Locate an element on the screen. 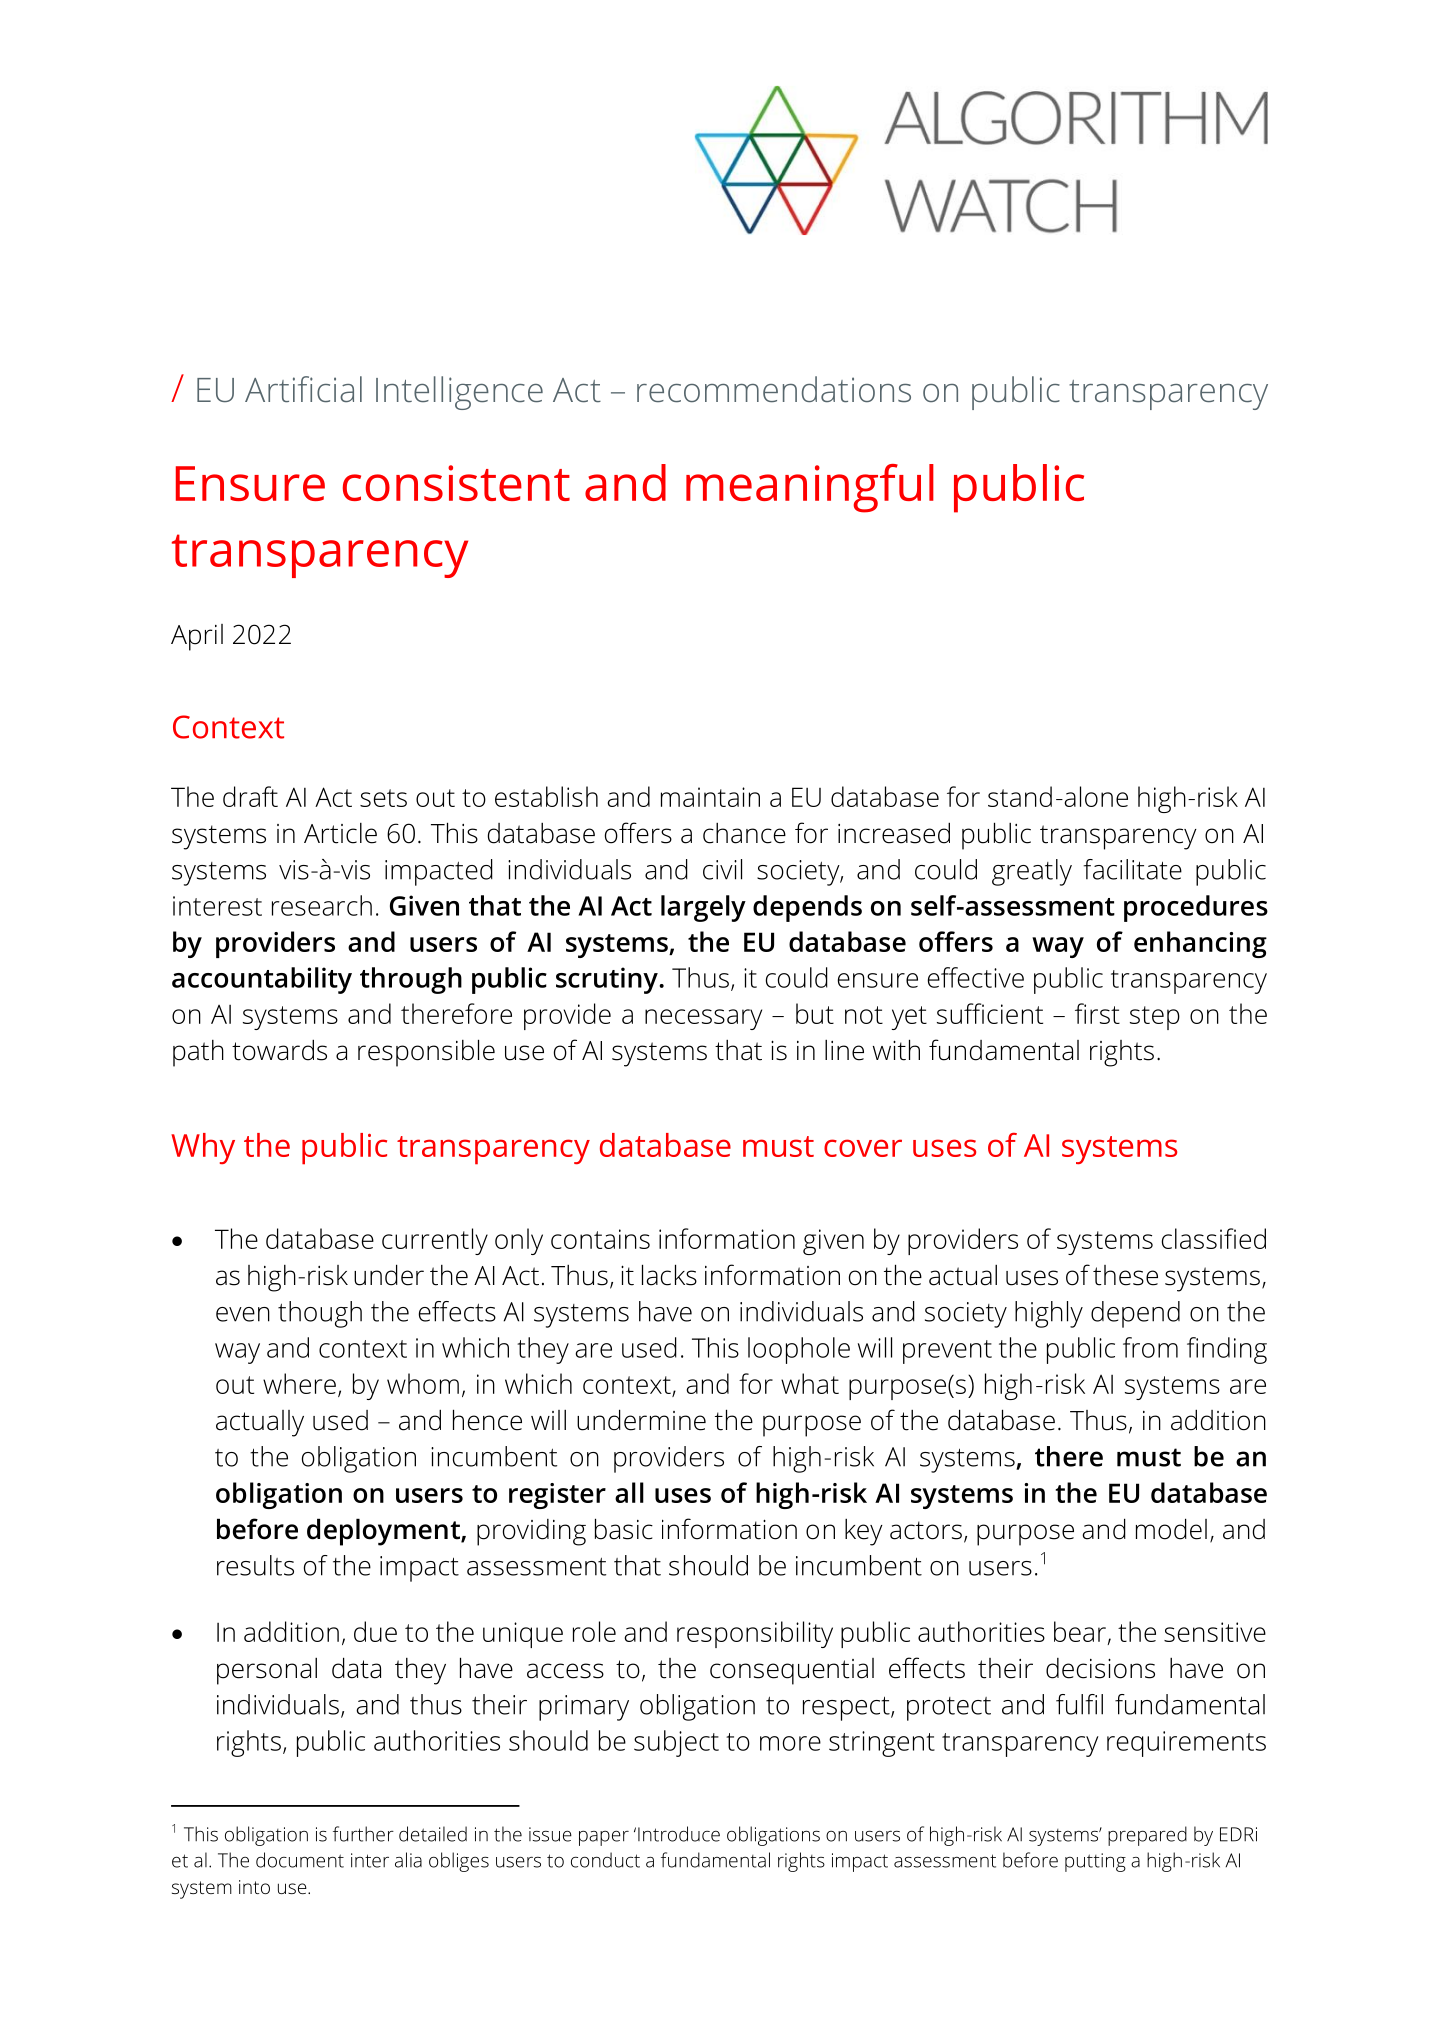  Artificial is located at coordinates (303, 389).
